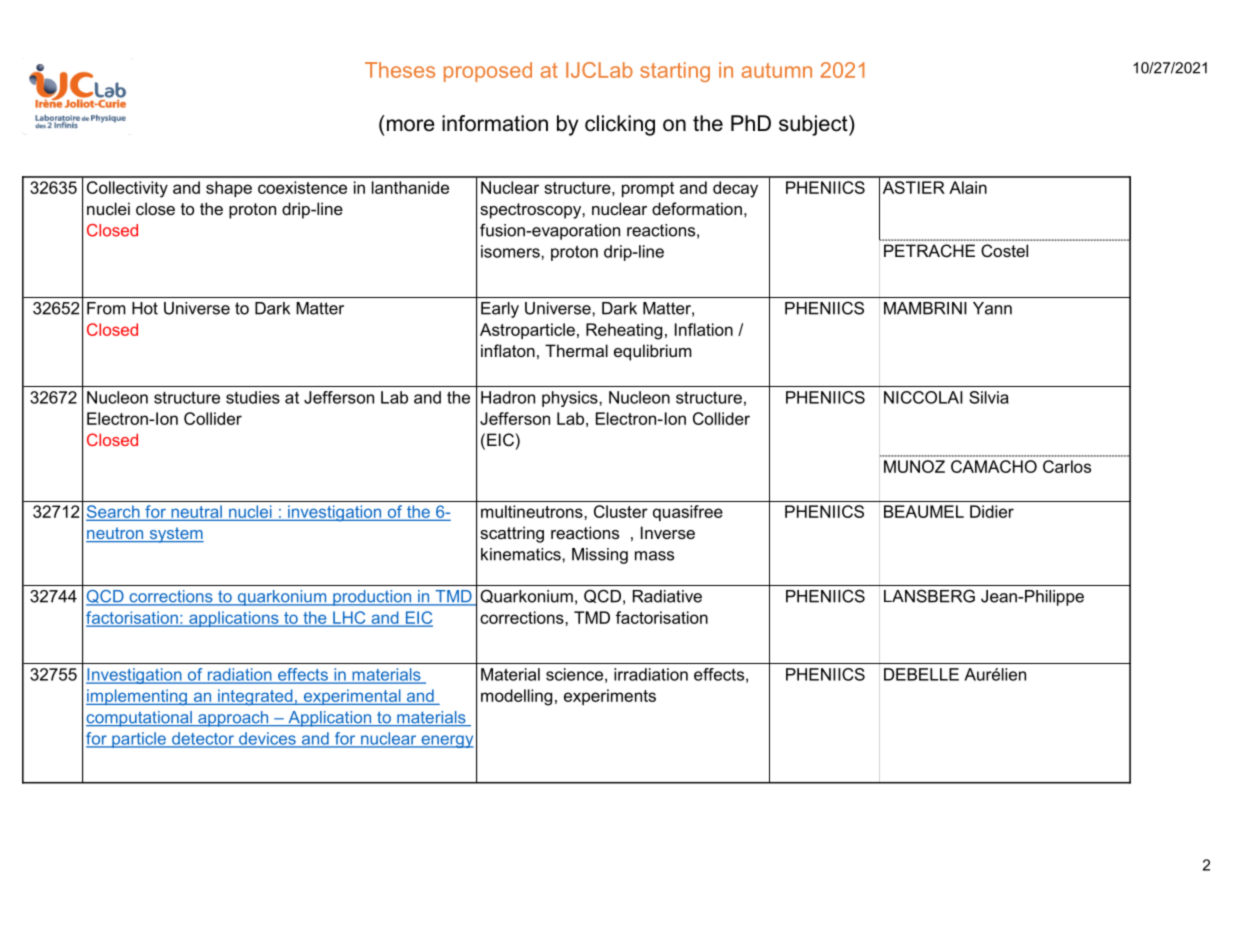 The width and height of the screenshot is (1233, 952). What do you see at coordinates (253, 397) in the screenshot?
I see `studies` at bounding box center [253, 397].
